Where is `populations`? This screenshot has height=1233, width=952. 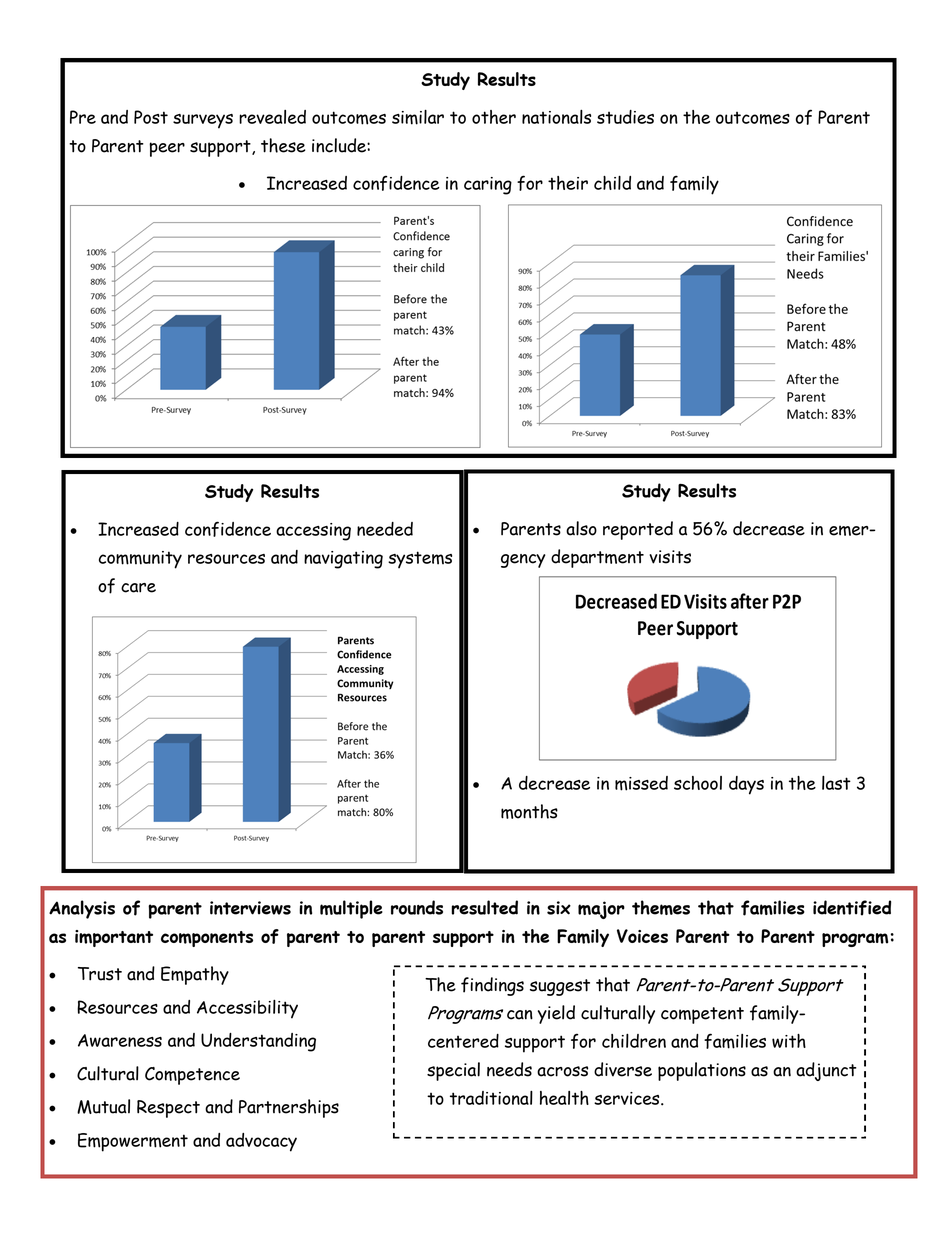
populations is located at coordinates (702, 1071).
